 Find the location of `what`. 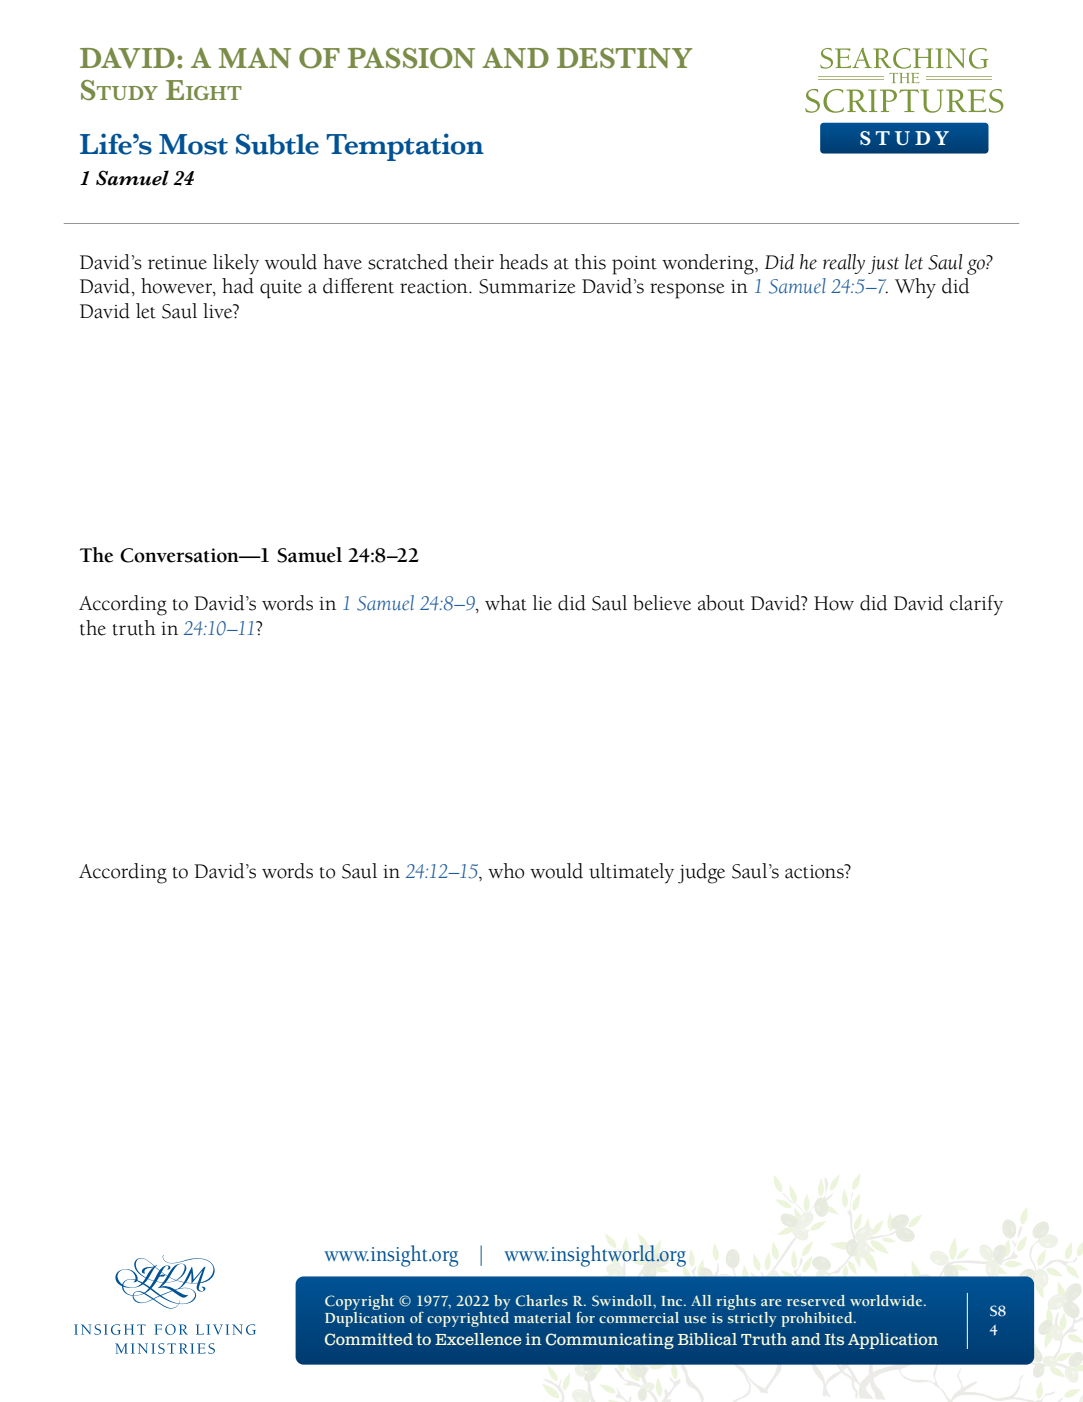

what is located at coordinates (506, 603).
